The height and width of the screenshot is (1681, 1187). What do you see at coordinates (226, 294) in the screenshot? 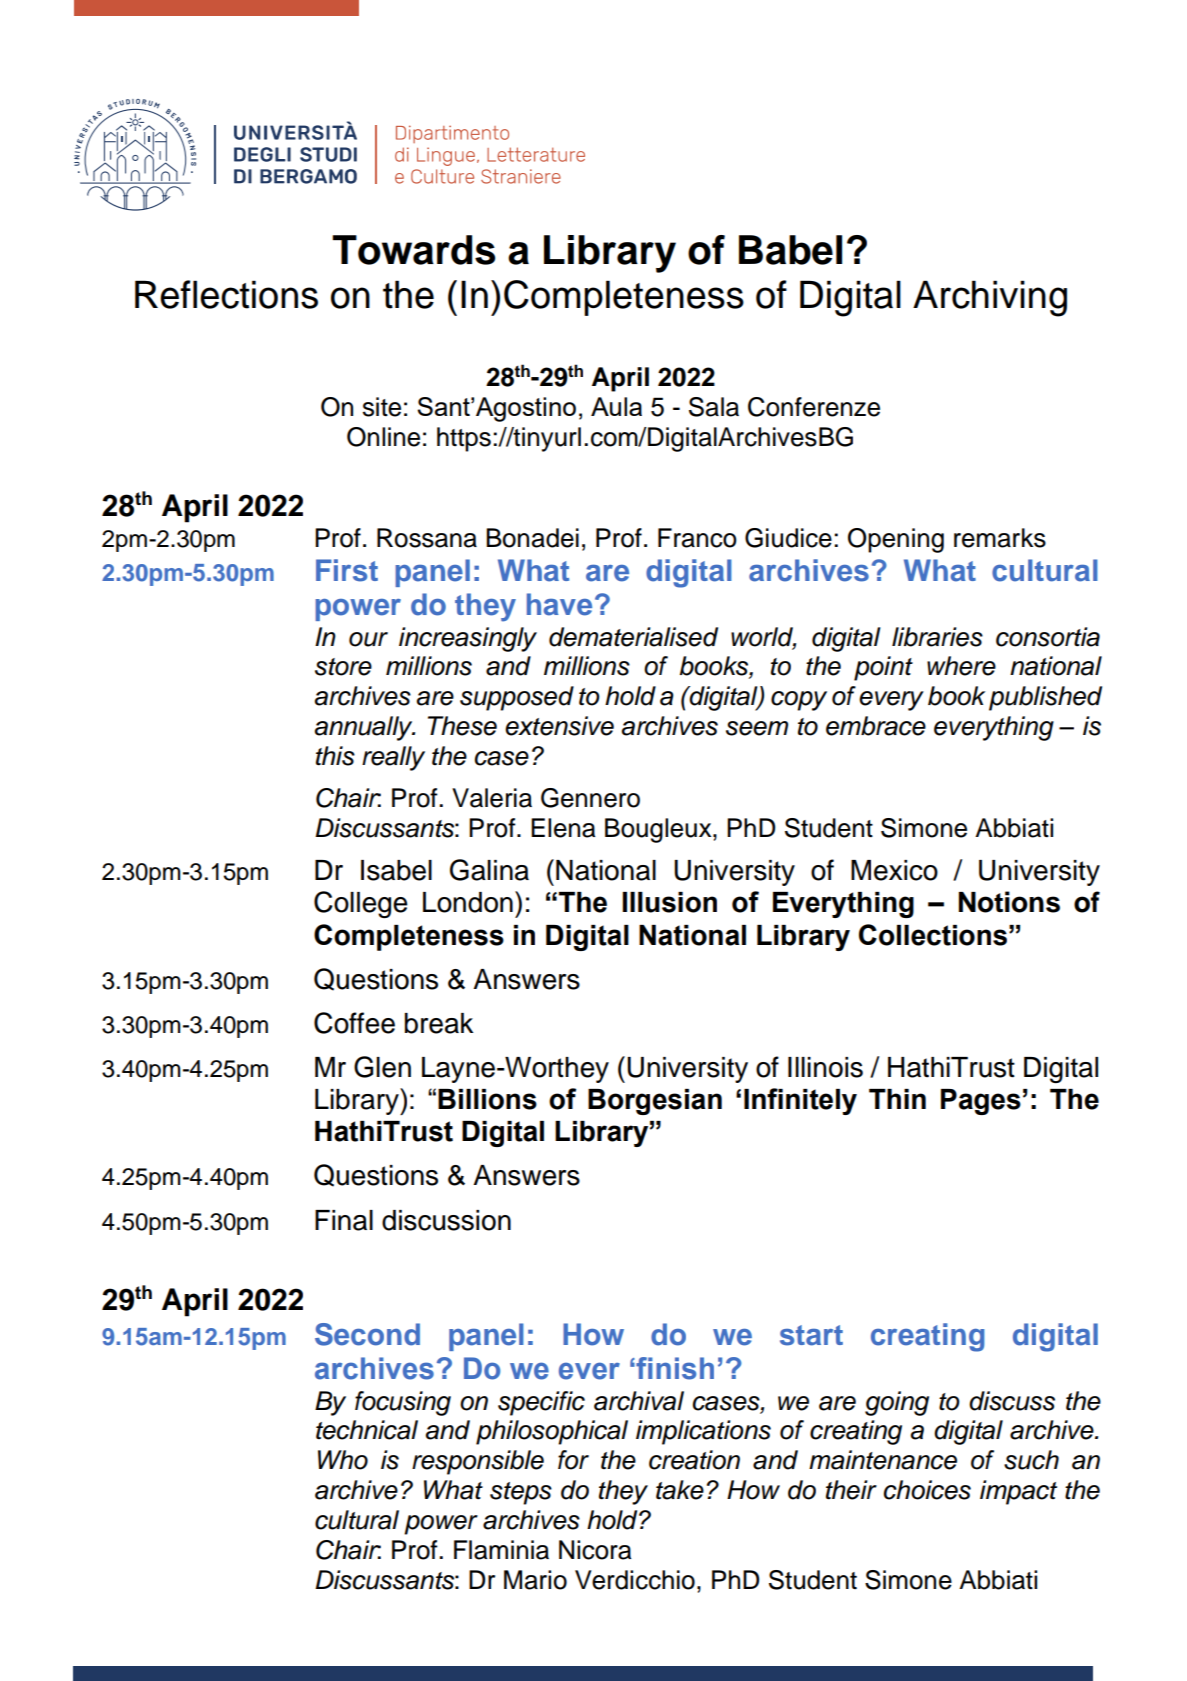
I see `Reflections` at bounding box center [226, 294].
